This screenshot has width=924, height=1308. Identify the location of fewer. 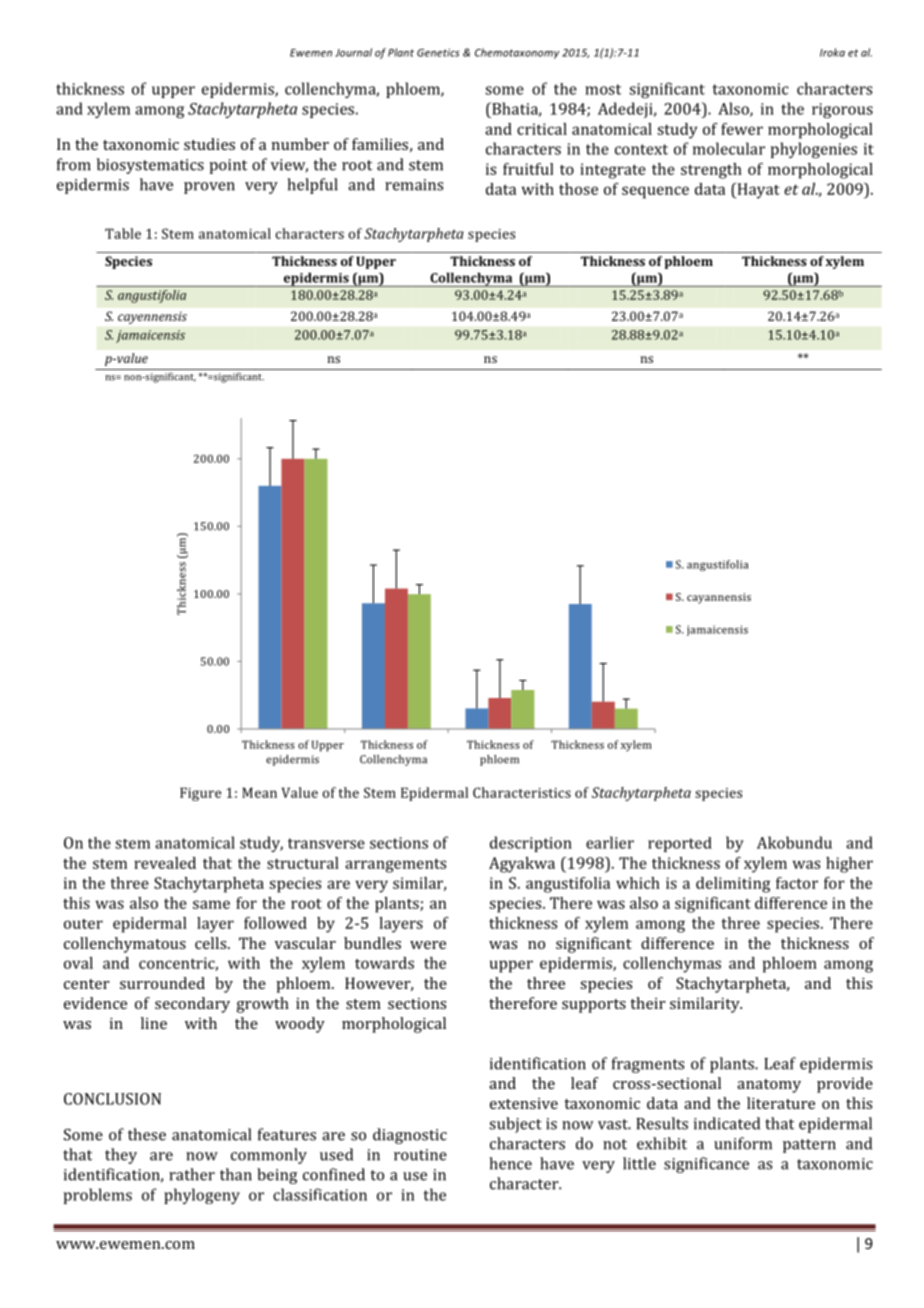
(742, 129).
